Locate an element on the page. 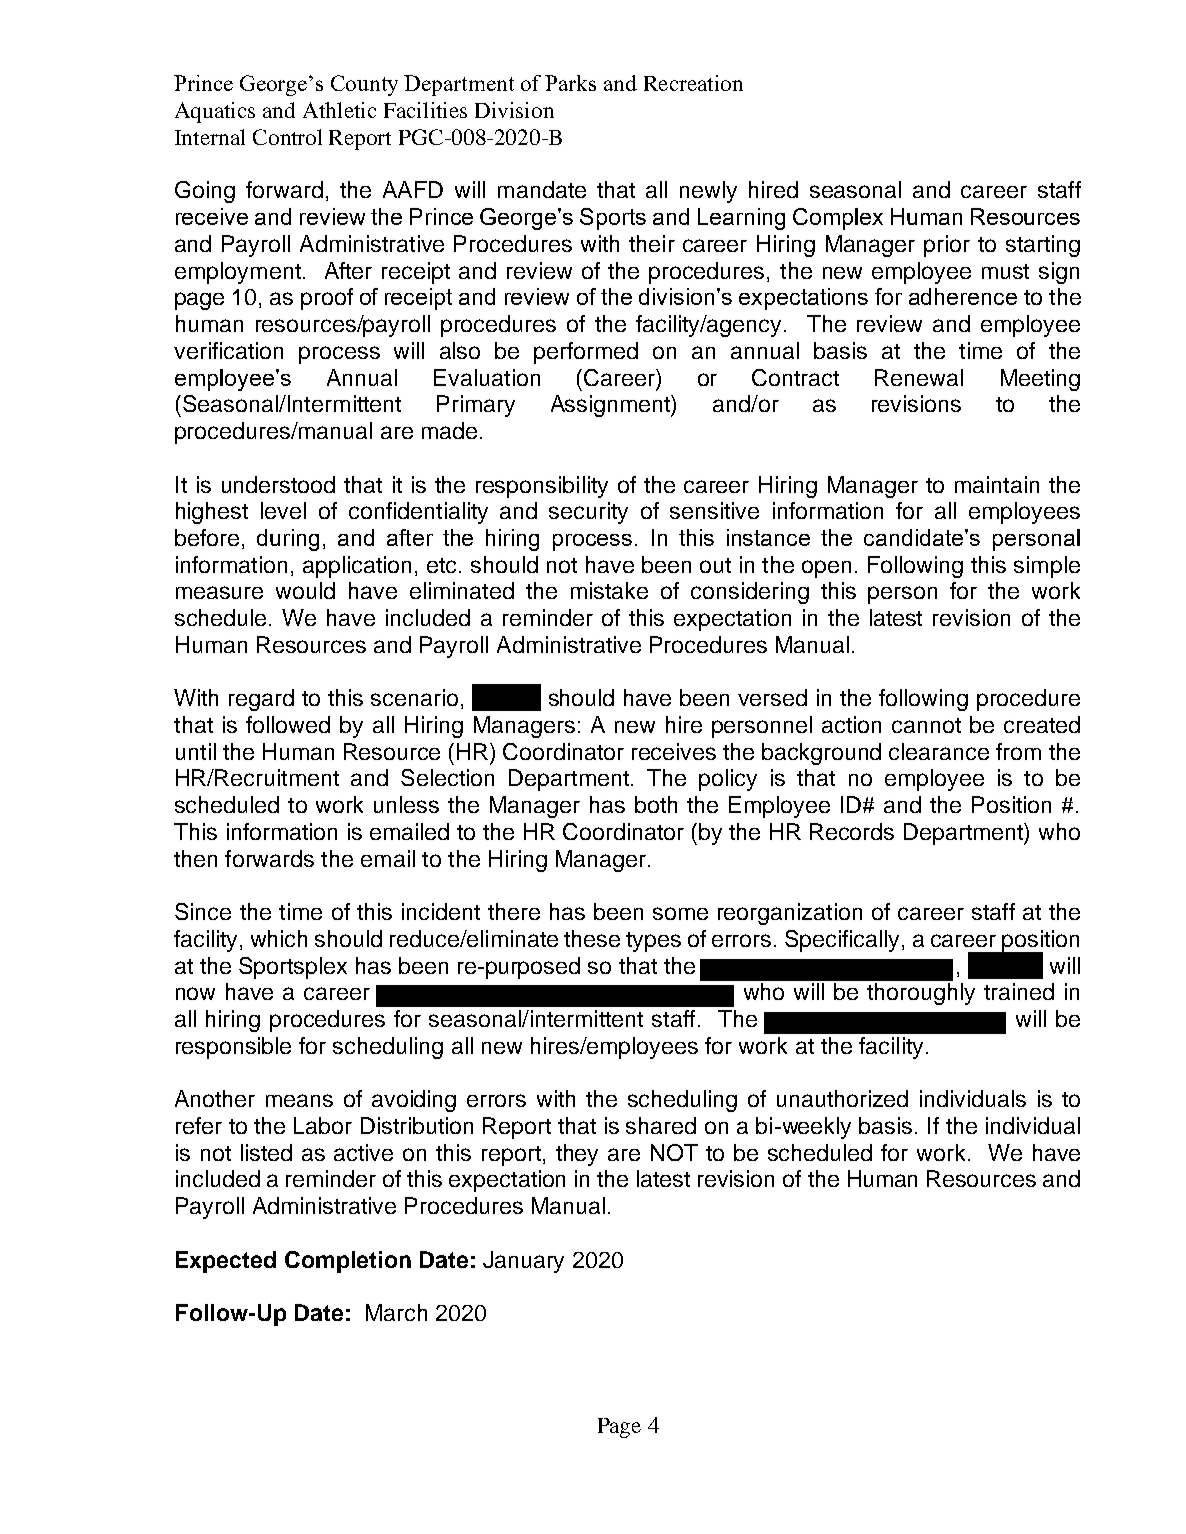 This image has width=1186, height=1534. Parks is located at coordinates (570, 83).
